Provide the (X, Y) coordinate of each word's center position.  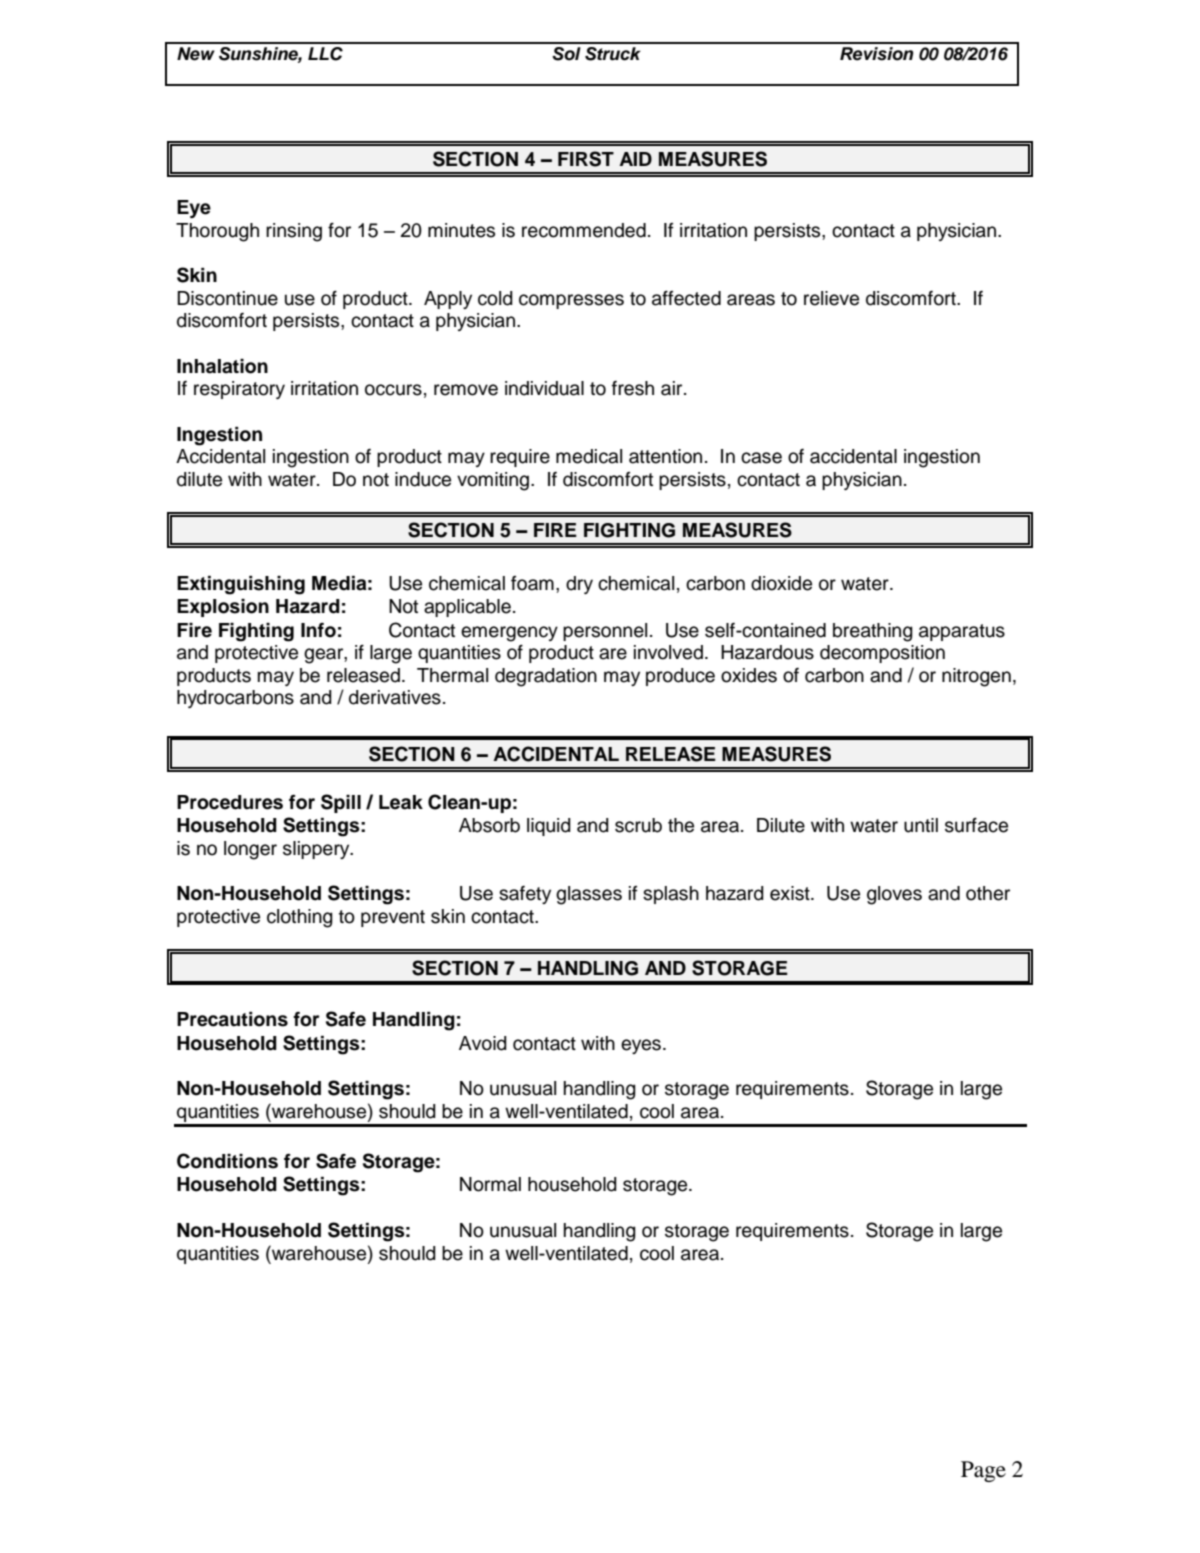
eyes (641, 1046)
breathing (873, 632)
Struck (613, 54)
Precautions (232, 1019)
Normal (490, 1184)
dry (579, 585)
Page (983, 1471)
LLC (325, 54)
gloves (894, 895)
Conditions (227, 1161)
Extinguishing (241, 585)
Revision (876, 54)
